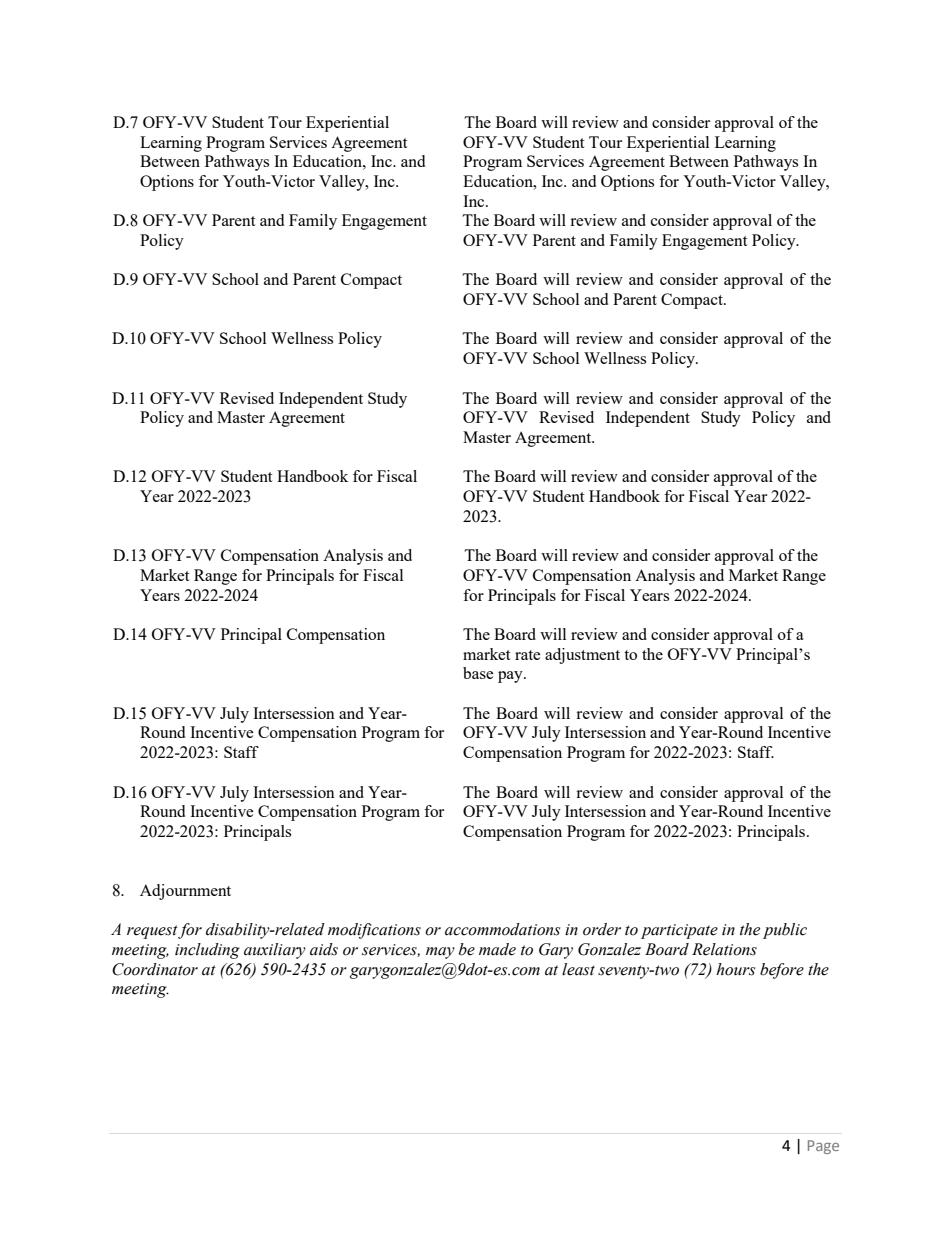 Image resolution: width=952 pixels, height=1233 pixels. Describe the element at coordinates (478, 673) in the screenshot. I see `base` at that location.
